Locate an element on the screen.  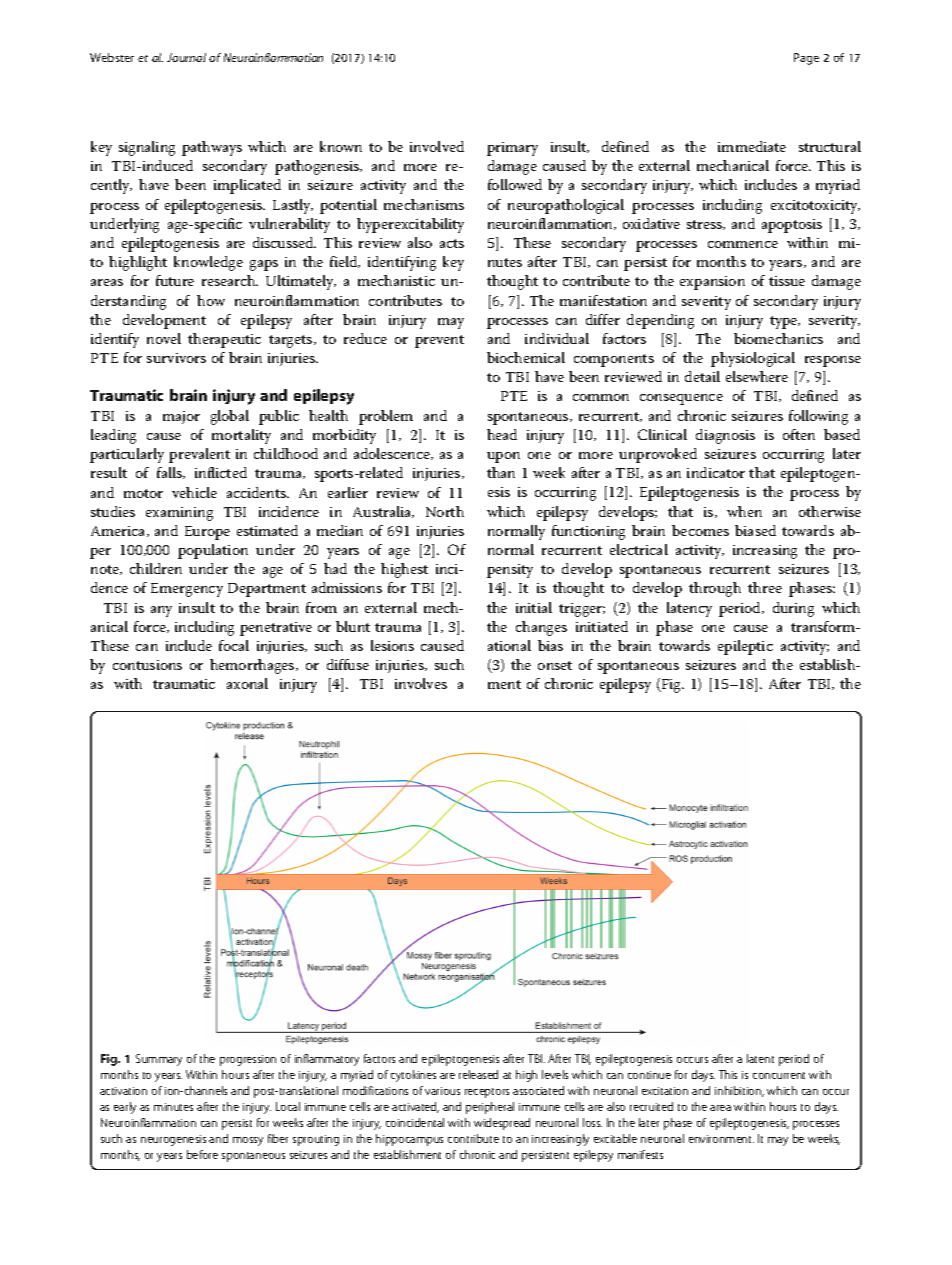
before is located at coordinates (202, 1154).
